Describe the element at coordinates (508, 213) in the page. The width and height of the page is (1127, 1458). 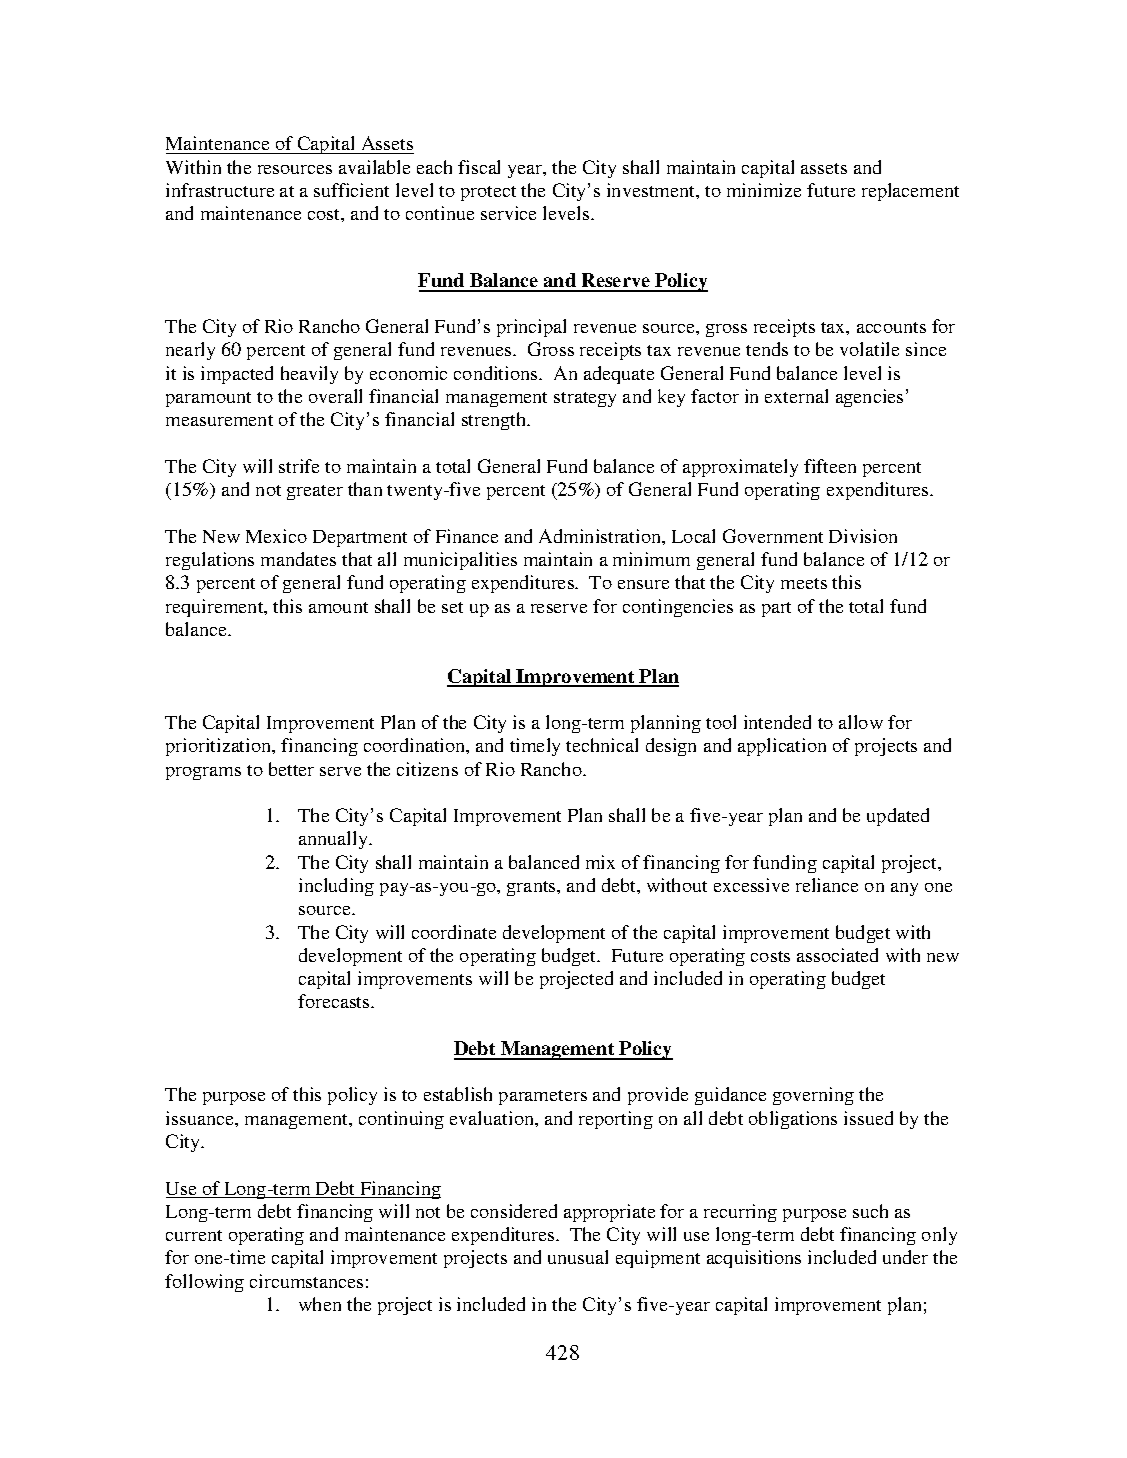
I see `service` at that location.
